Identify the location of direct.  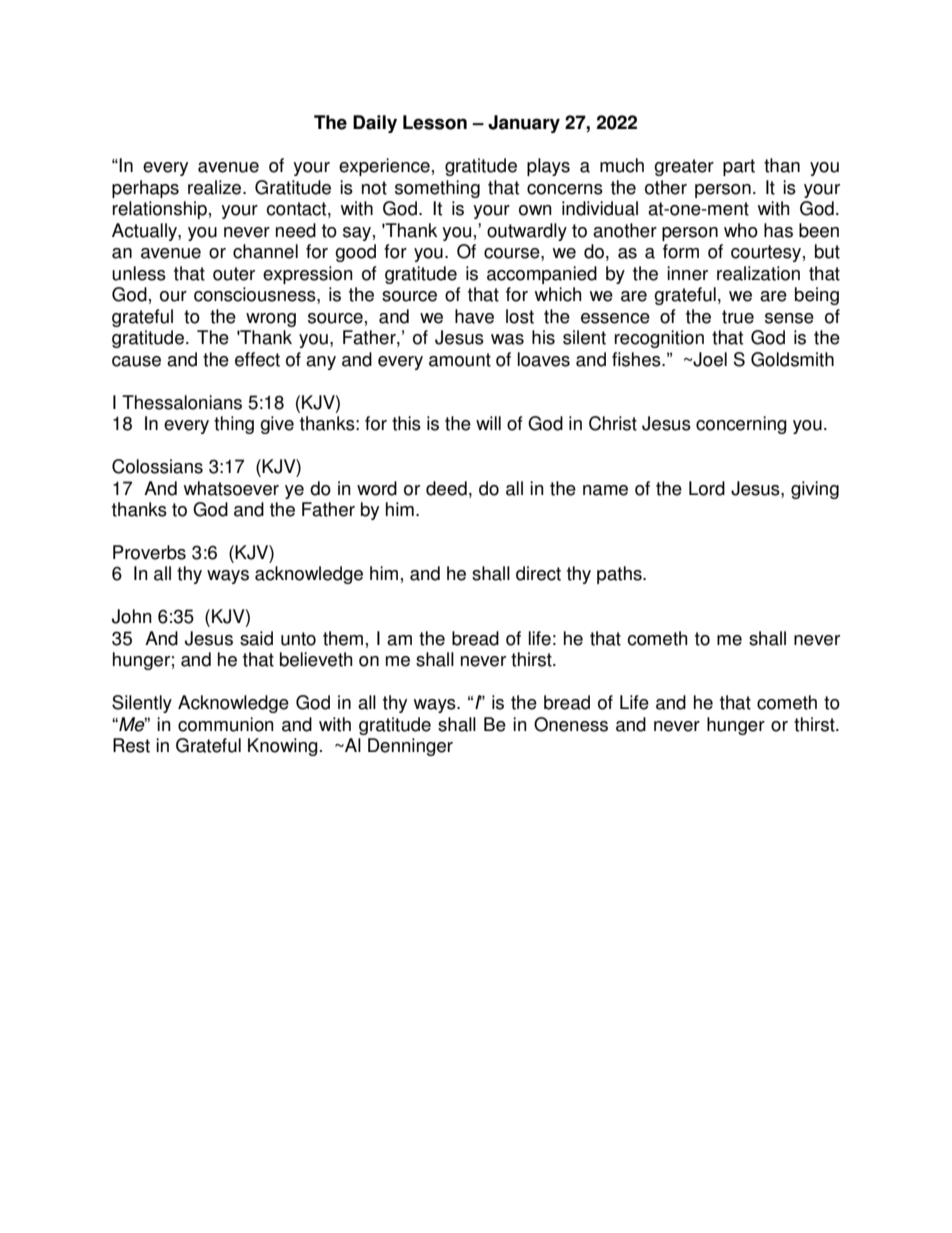
(538, 573).
